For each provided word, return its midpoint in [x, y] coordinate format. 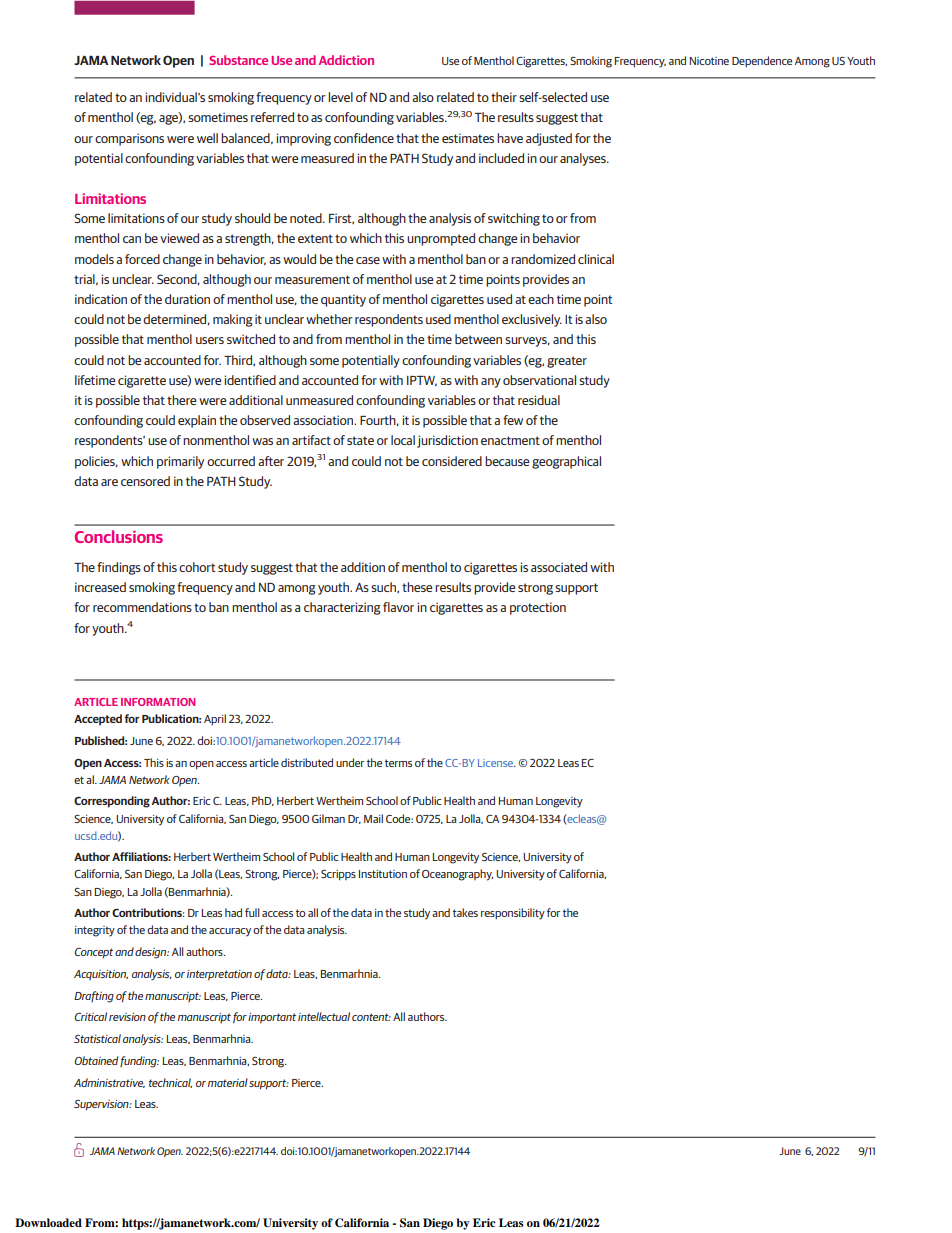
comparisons [129, 139]
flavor [398, 607]
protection [538, 608]
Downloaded [48, 1222]
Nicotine [709, 61]
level [340, 97]
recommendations [142, 607]
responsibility [513, 914]
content [371, 1017]
